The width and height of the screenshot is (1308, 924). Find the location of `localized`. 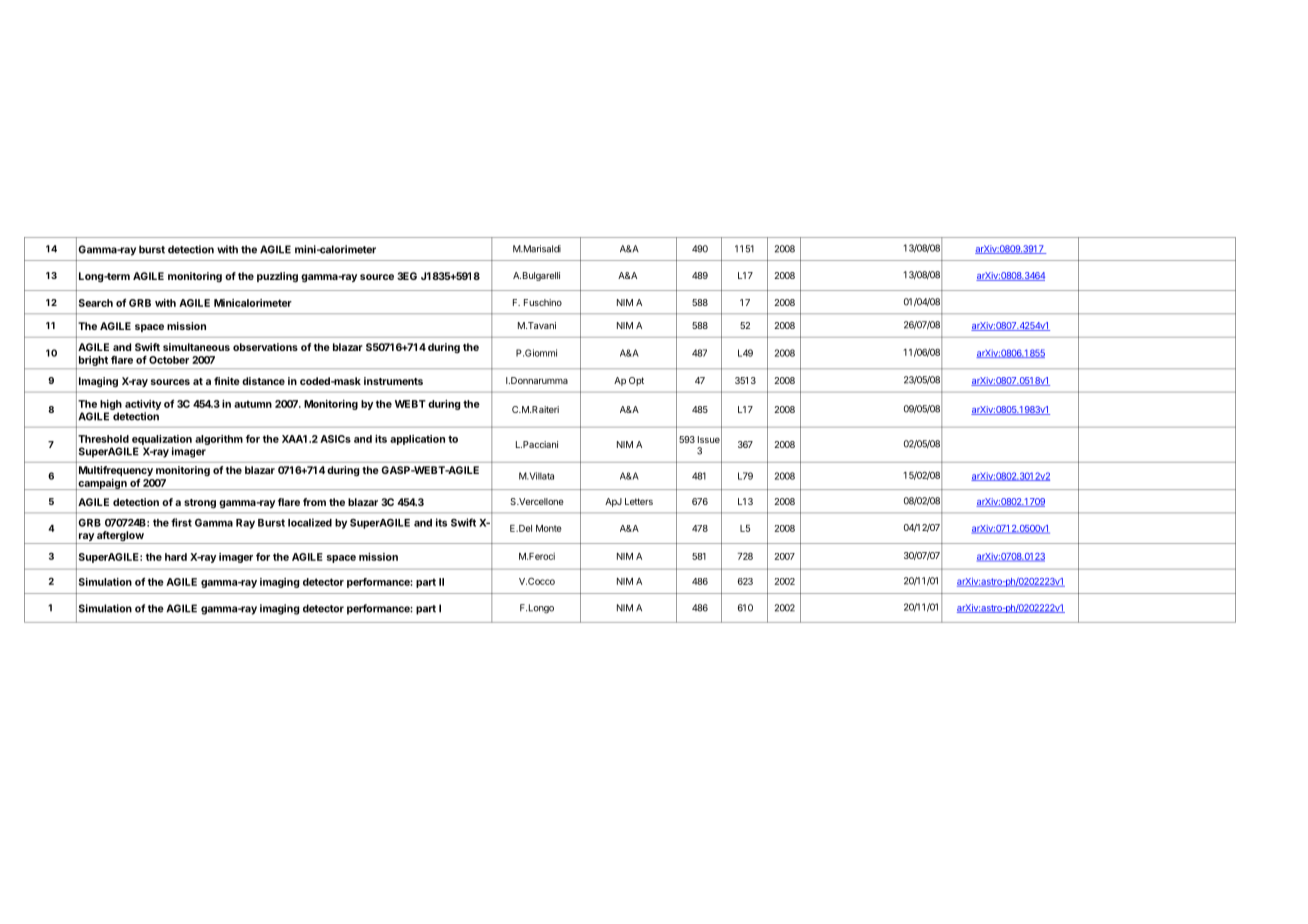

localized is located at coordinates (310, 522).
